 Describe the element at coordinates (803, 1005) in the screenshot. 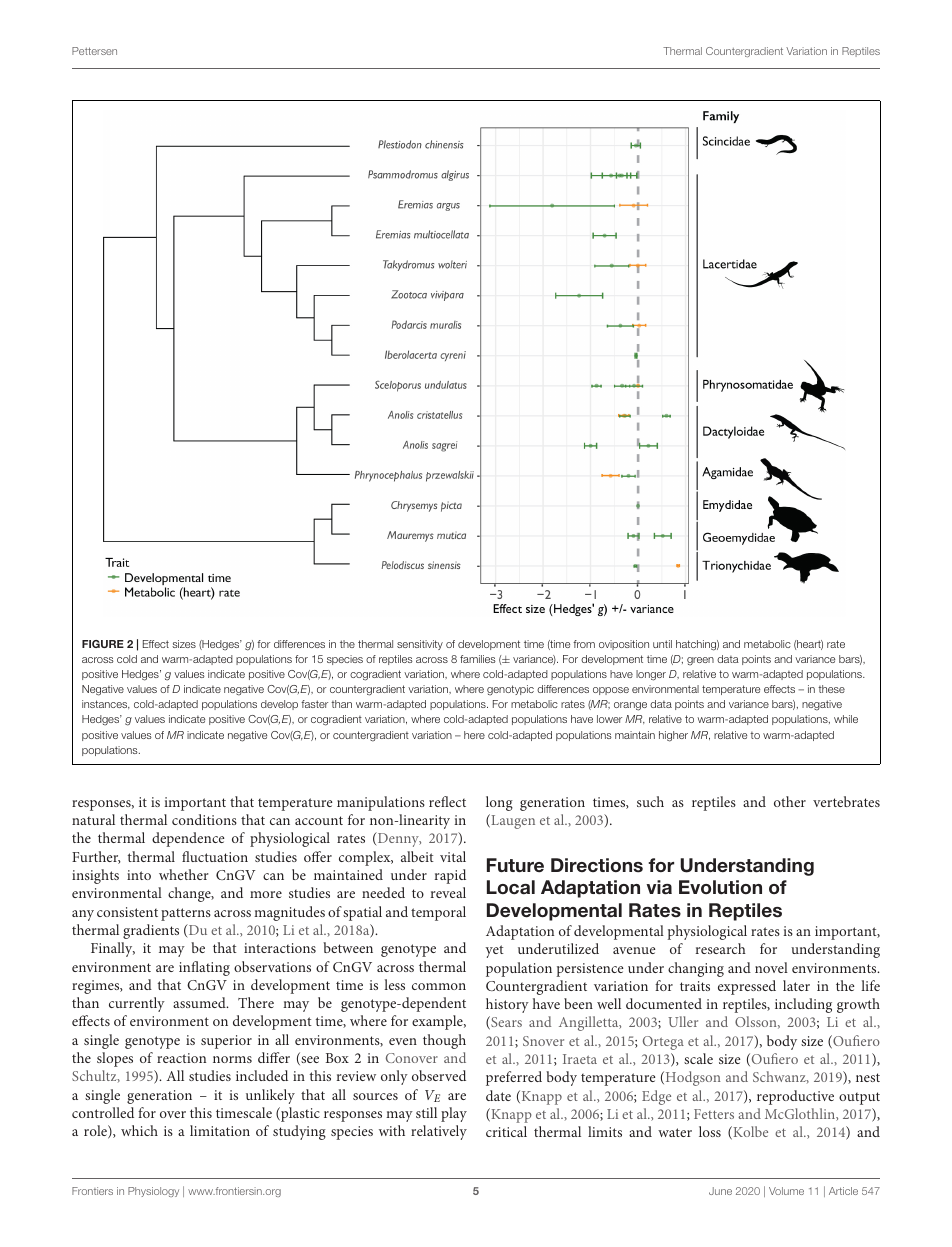

I see `including` at that location.
